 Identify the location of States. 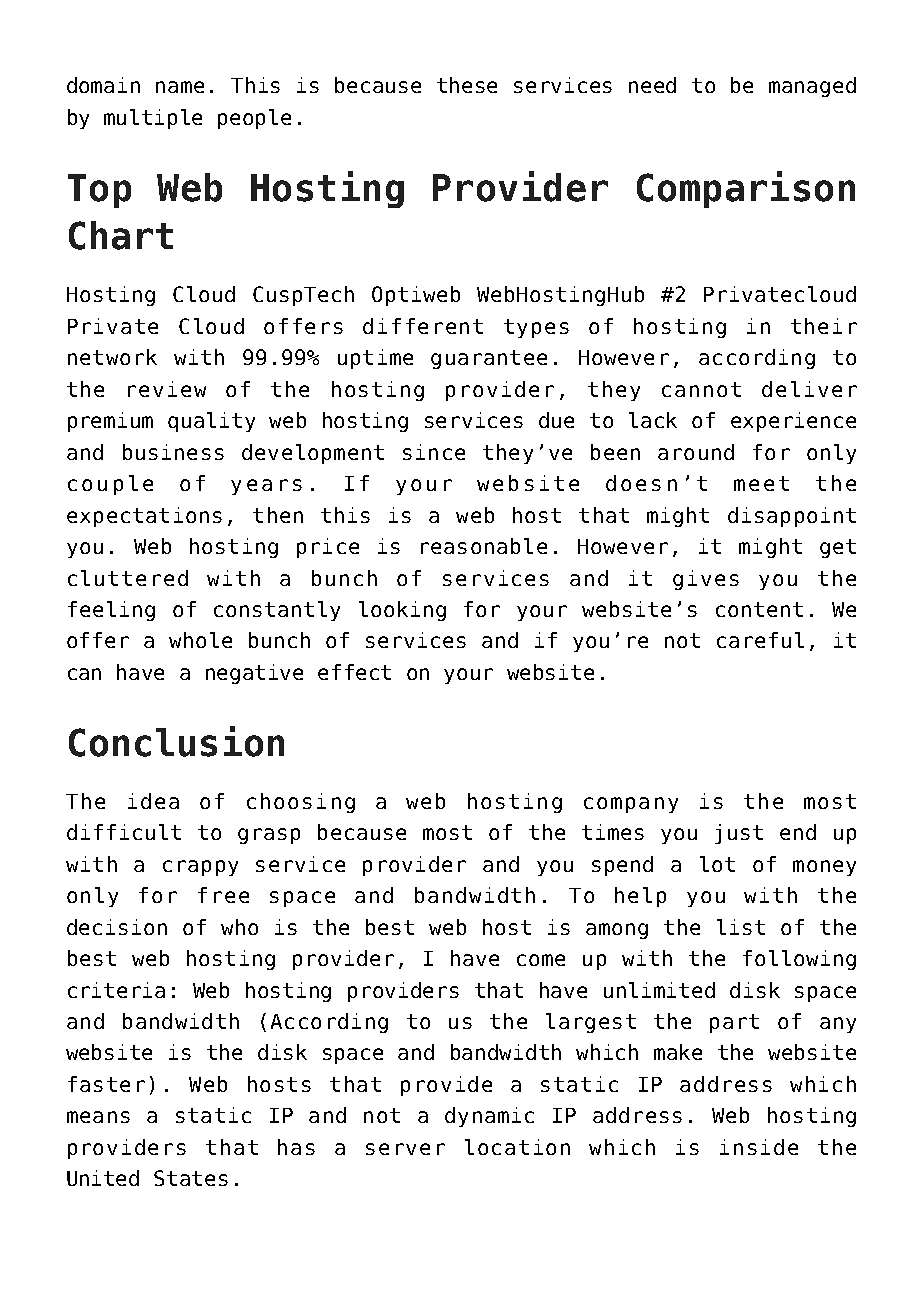
(191, 1178).
